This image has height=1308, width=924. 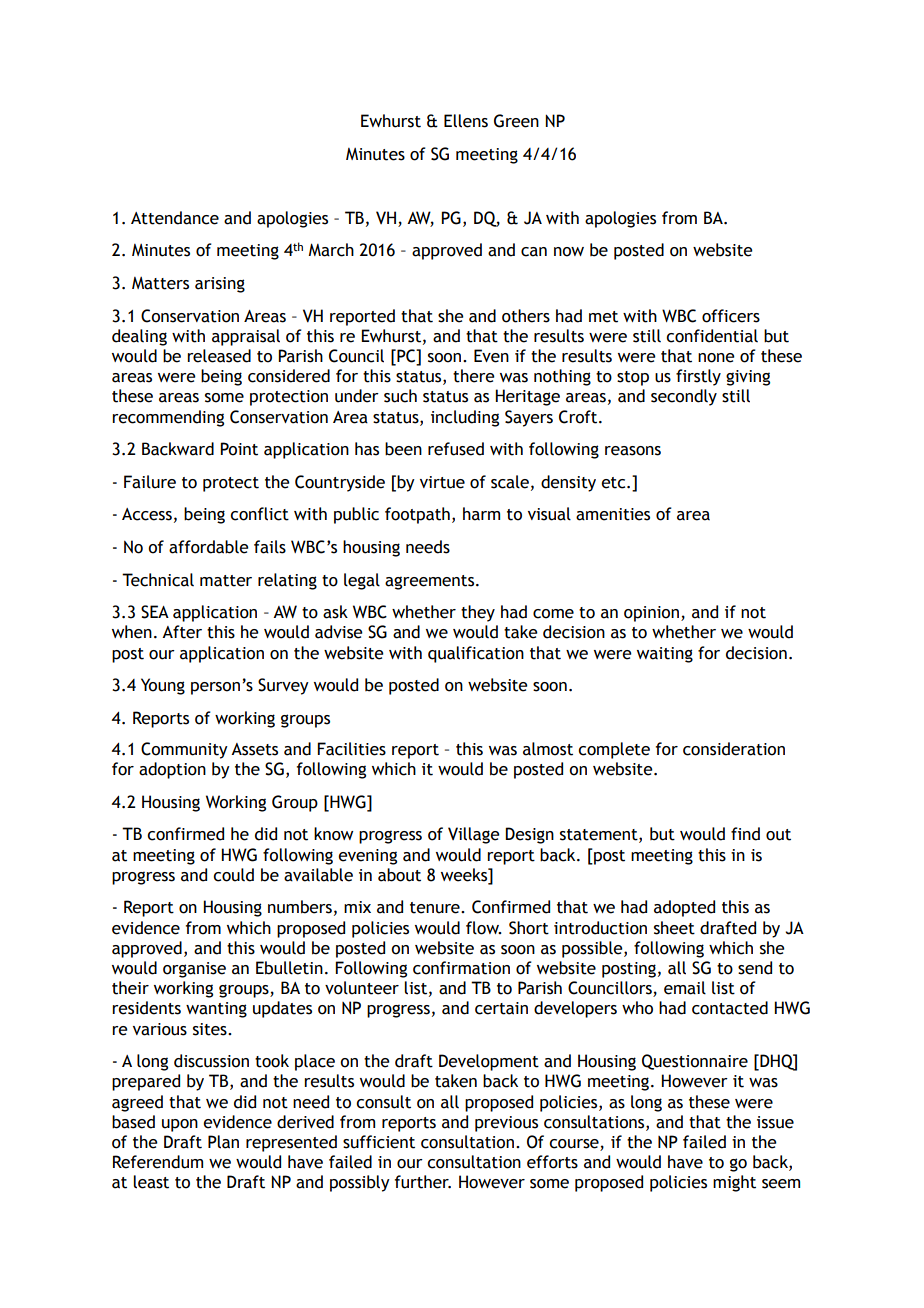 I want to click on further, so click(x=423, y=1182).
